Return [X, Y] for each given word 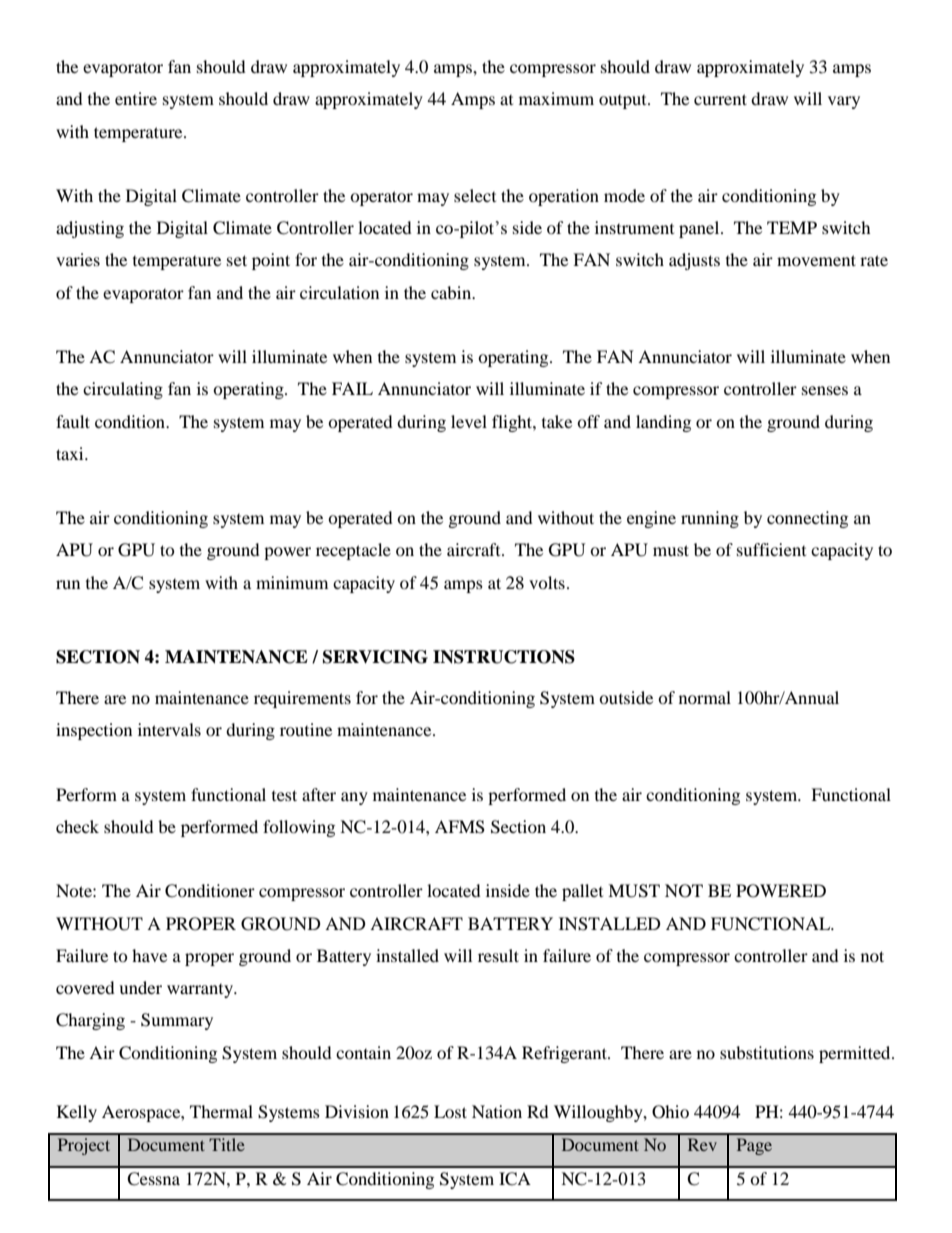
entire [136, 98]
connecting [807, 519]
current [720, 99]
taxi [71, 453]
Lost [450, 1111]
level [469, 421]
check [77, 826]
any [354, 798]
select [475, 195]
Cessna [153, 1179]
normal [705, 697]
